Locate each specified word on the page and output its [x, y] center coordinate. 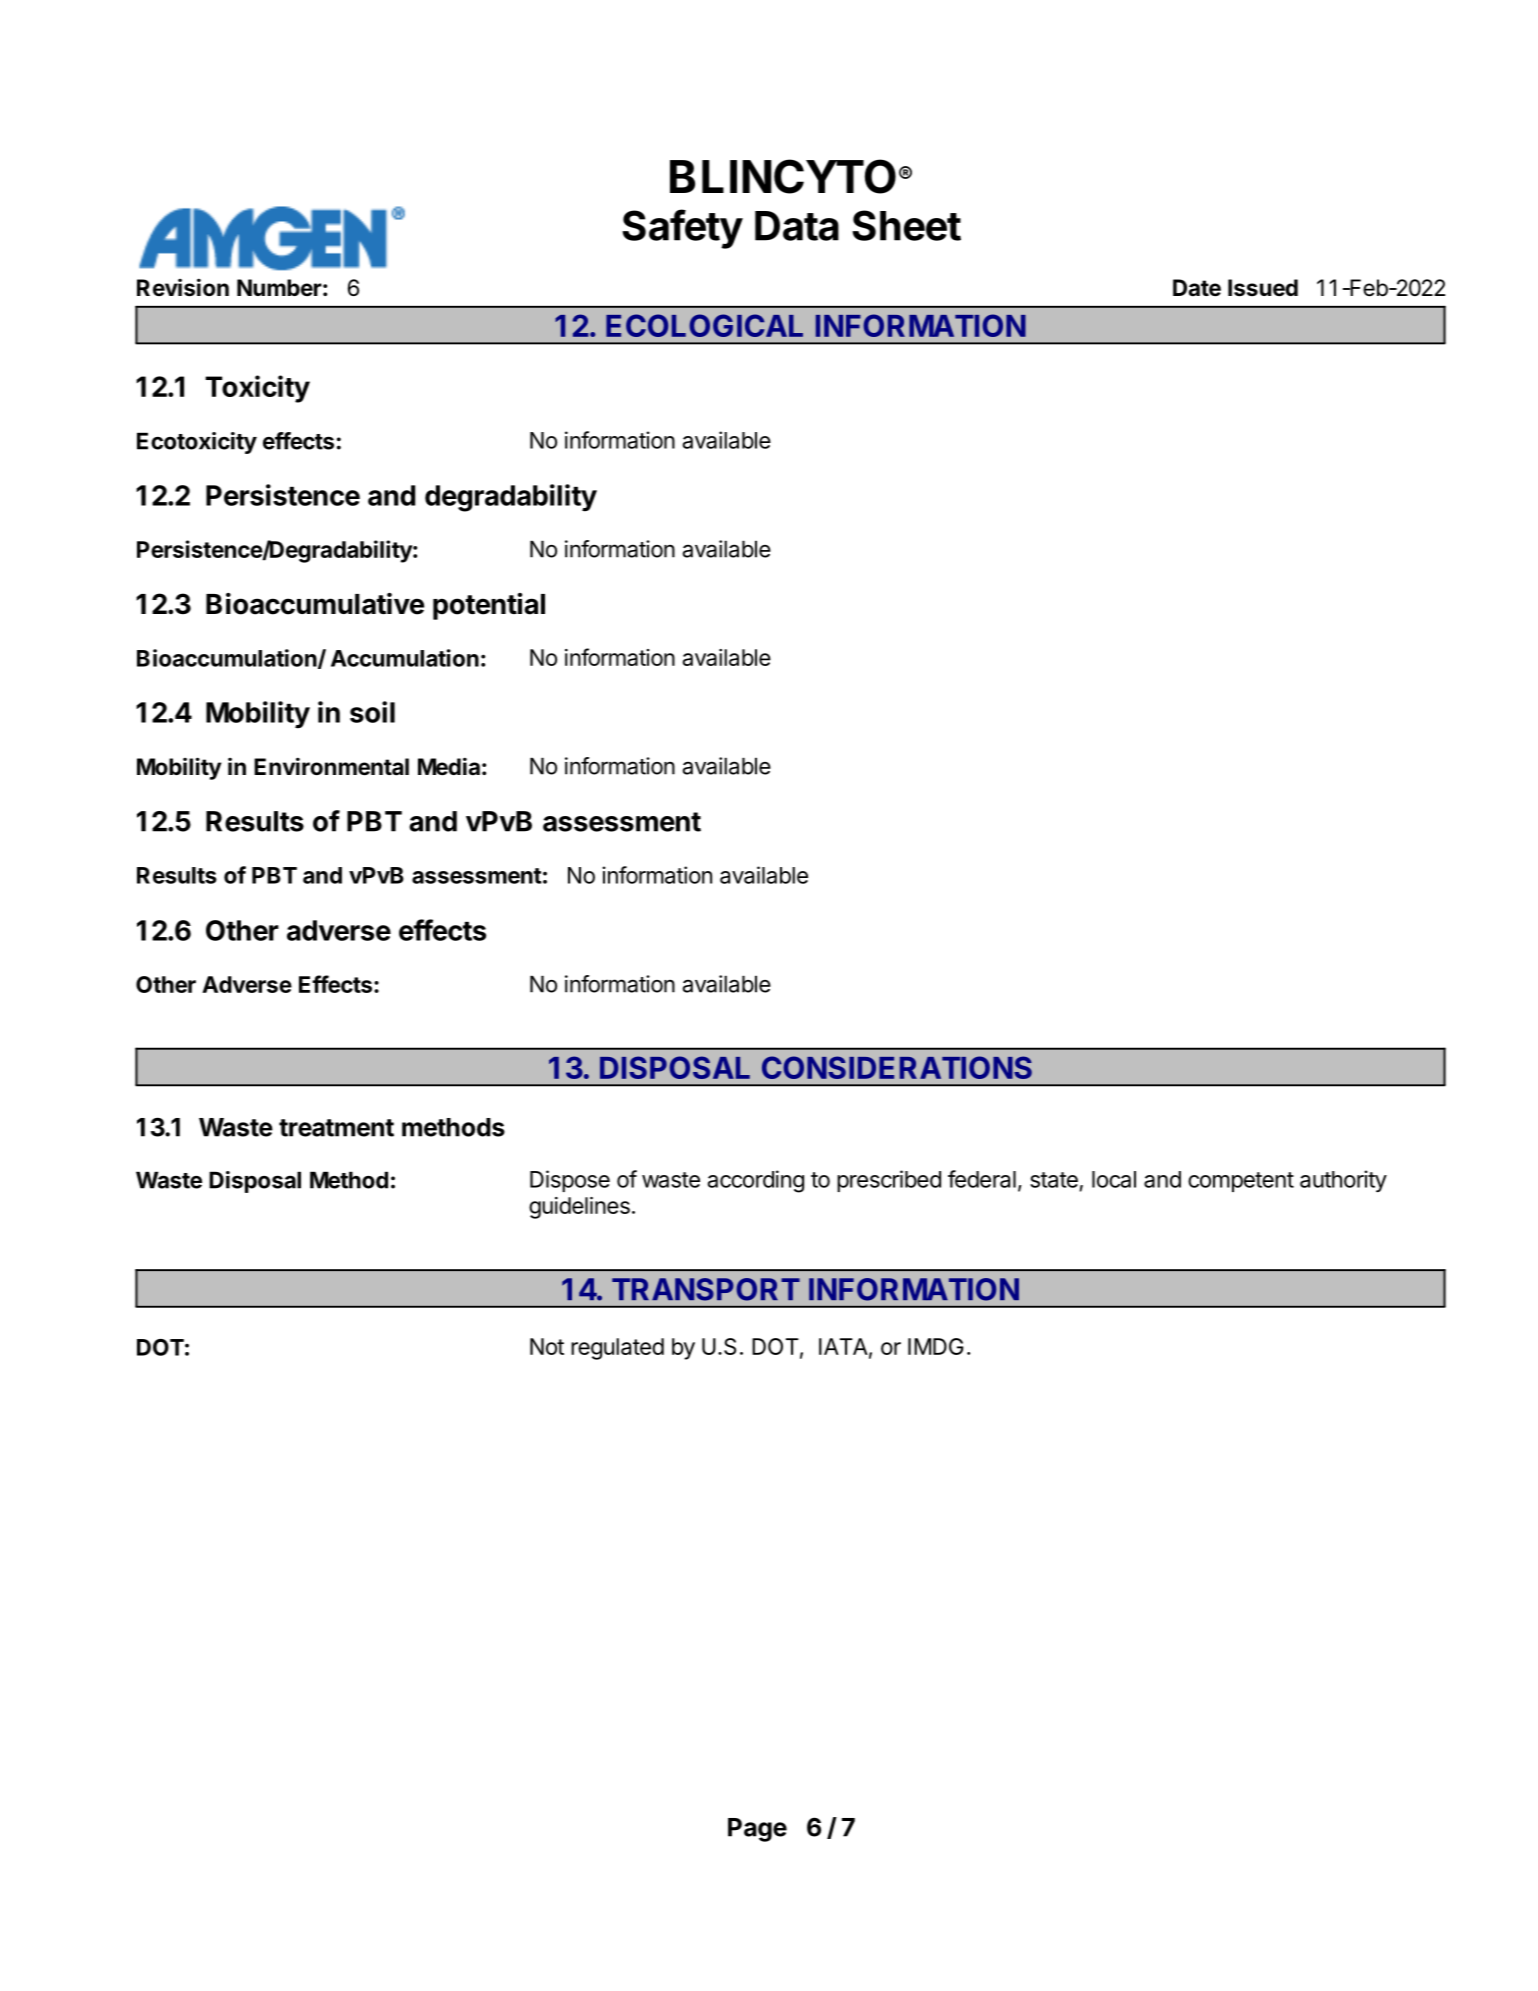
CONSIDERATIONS [897, 1067]
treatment [336, 1128]
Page [757, 1830]
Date [1197, 288]
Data [797, 226]
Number [279, 287]
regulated [617, 1349]
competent [1241, 1182]
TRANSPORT [706, 1289]
